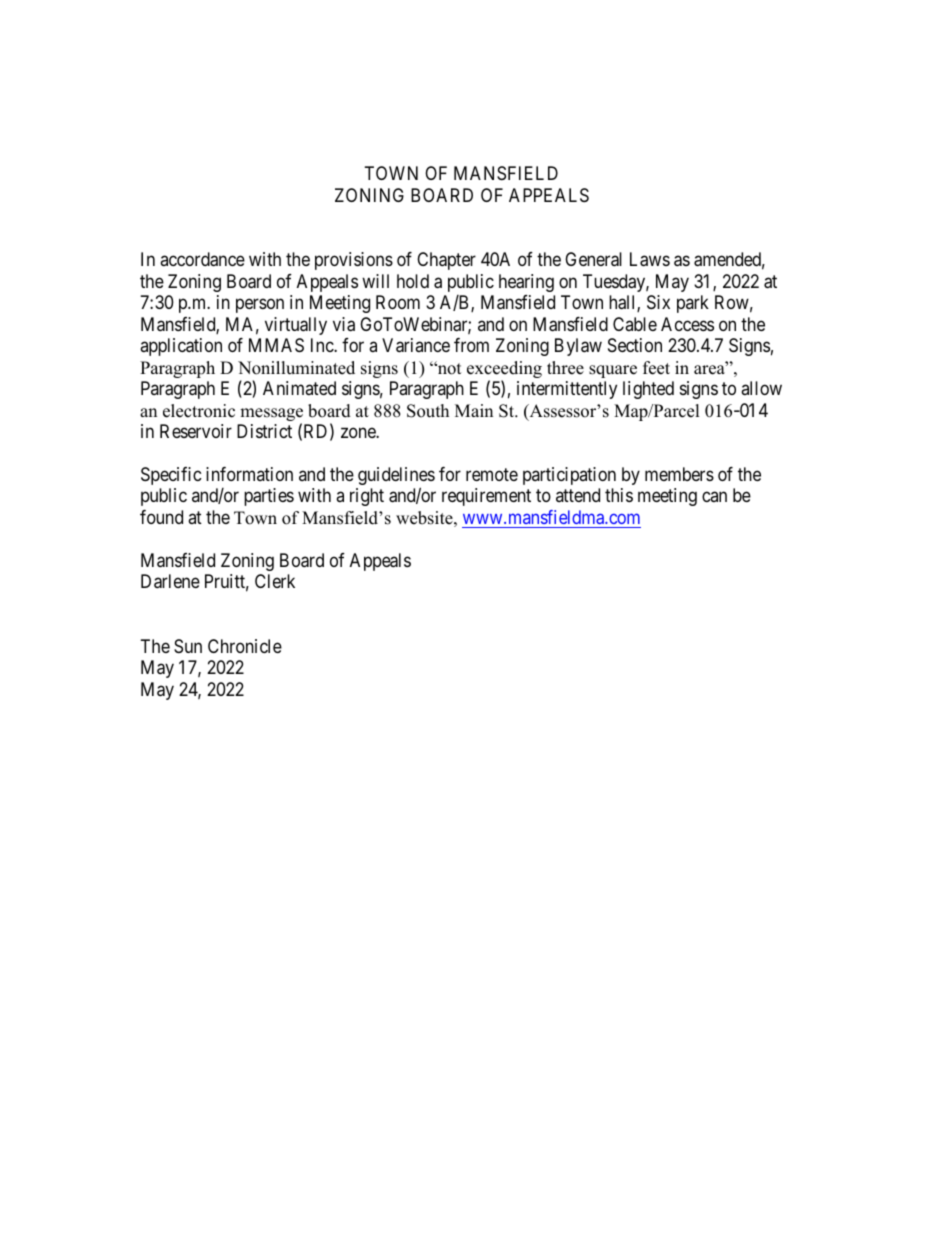  Describe the element at coordinates (446, 261) in the page. I see `Chapter` at that location.
